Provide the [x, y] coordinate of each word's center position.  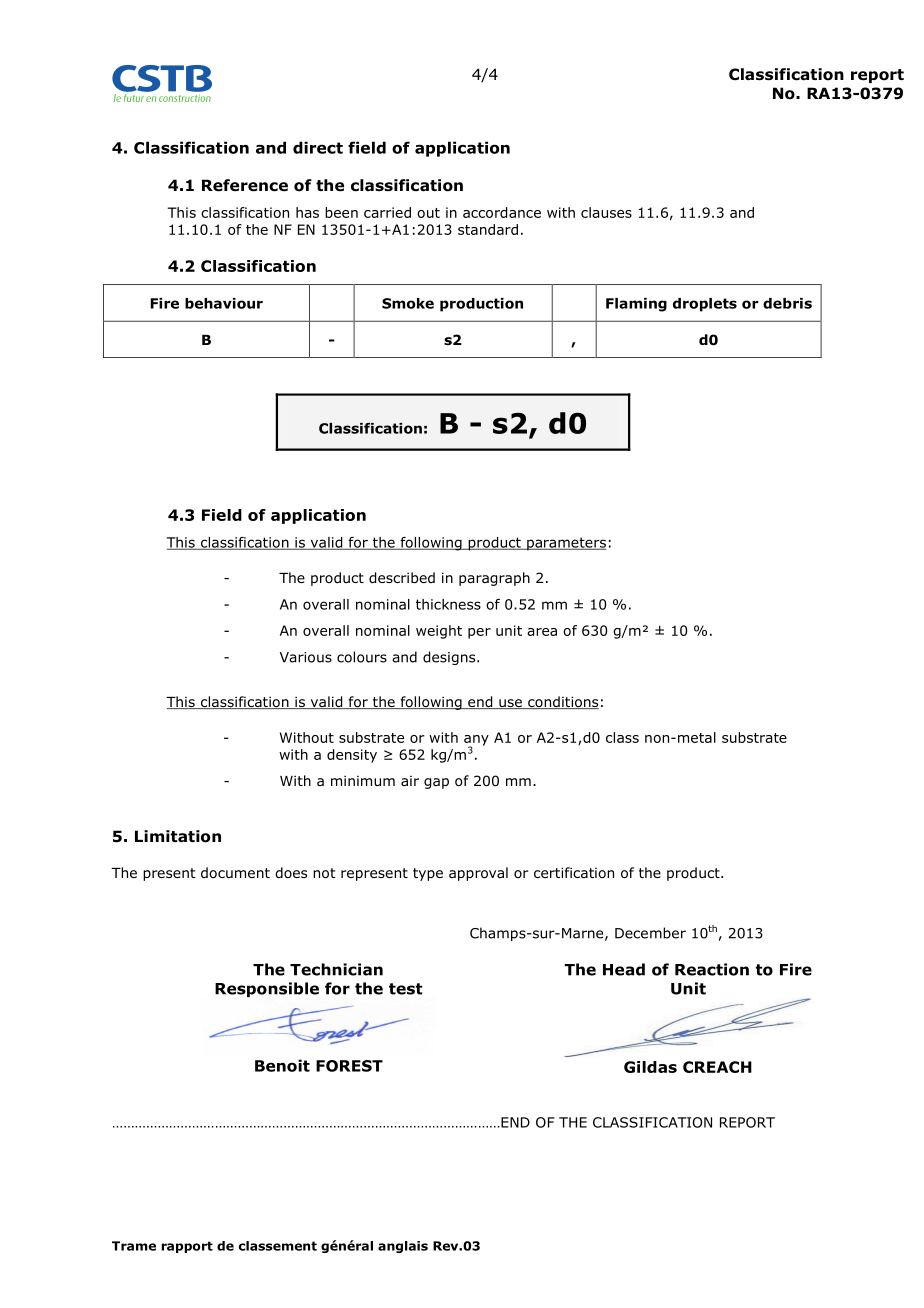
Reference [245, 185]
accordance [502, 212]
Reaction [712, 969]
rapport [187, 1247]
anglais [403, 1247]
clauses [606, 212]
